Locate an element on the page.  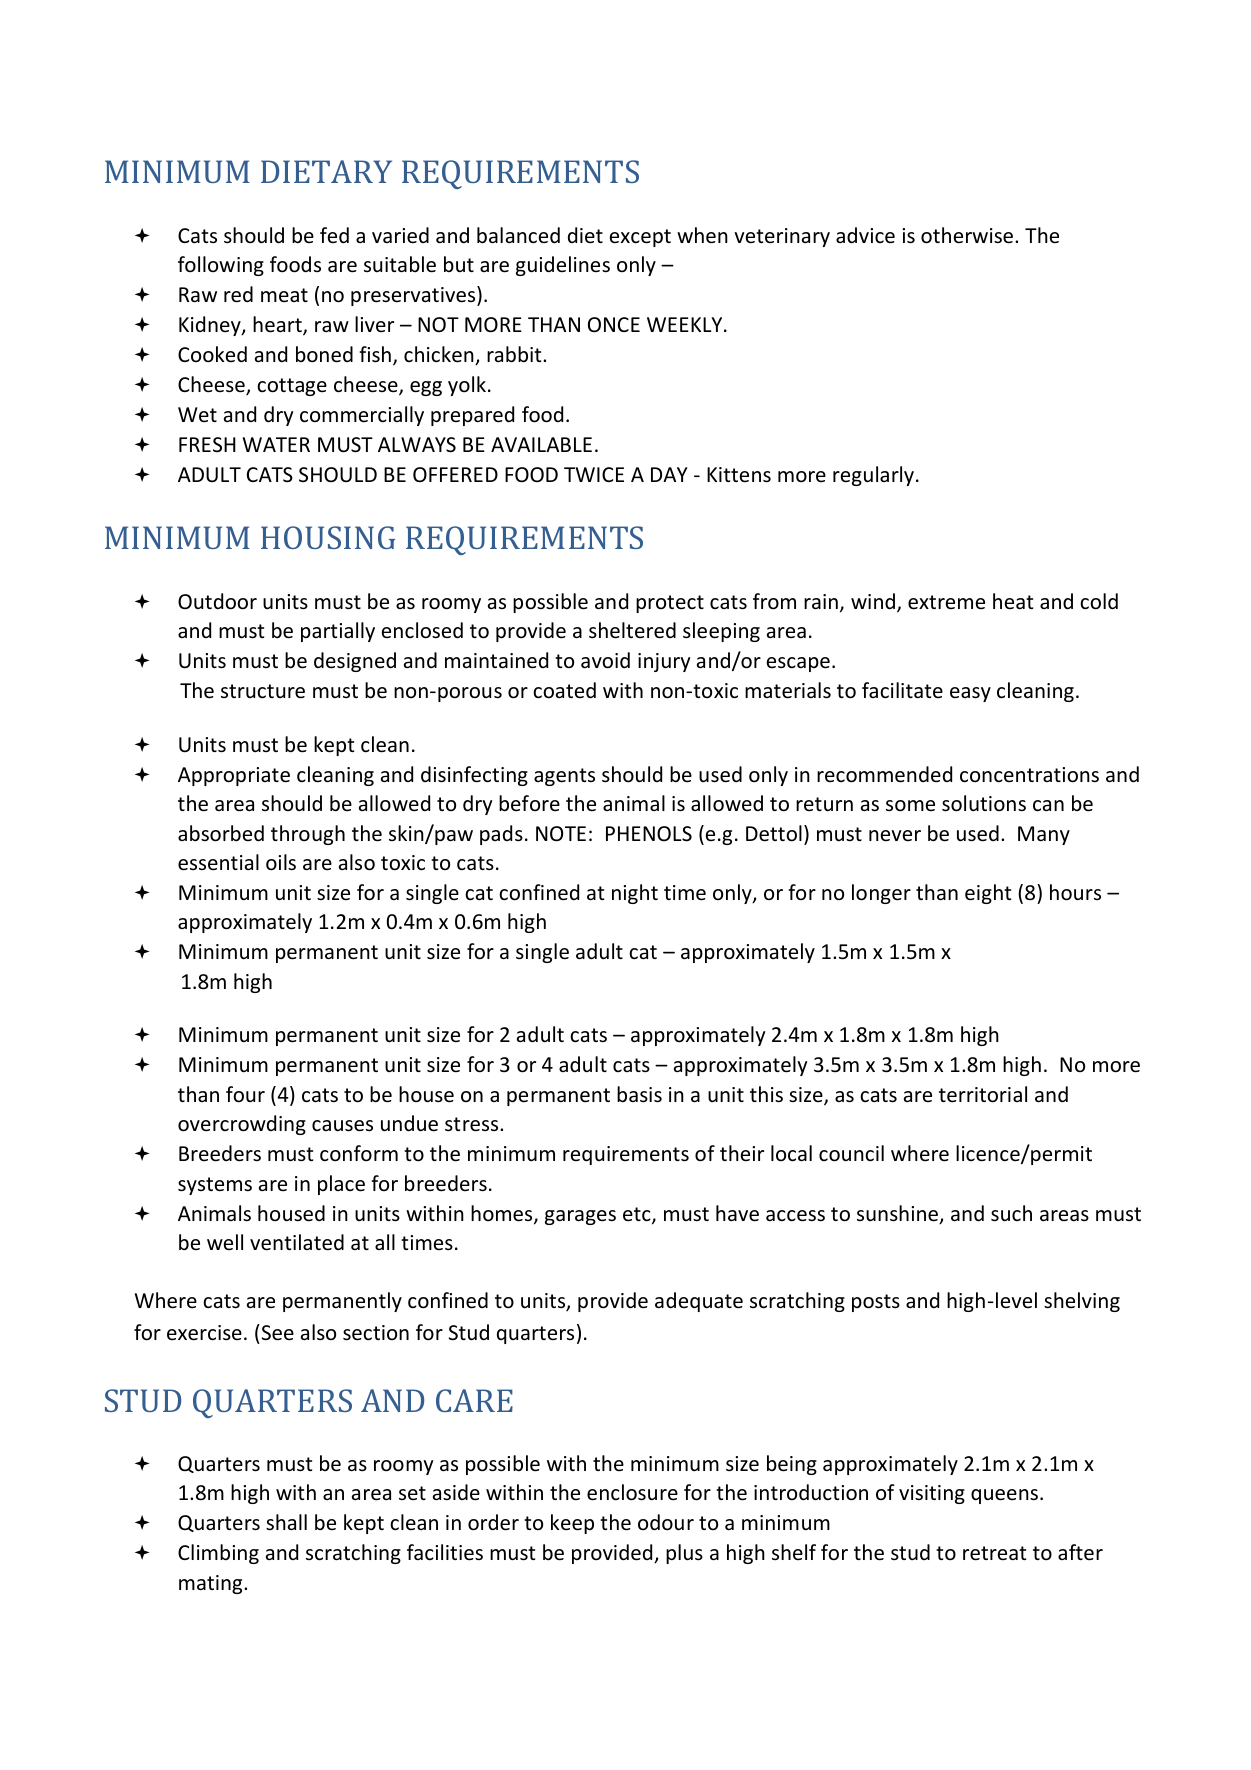
except is located at coordinates (640, 238).
